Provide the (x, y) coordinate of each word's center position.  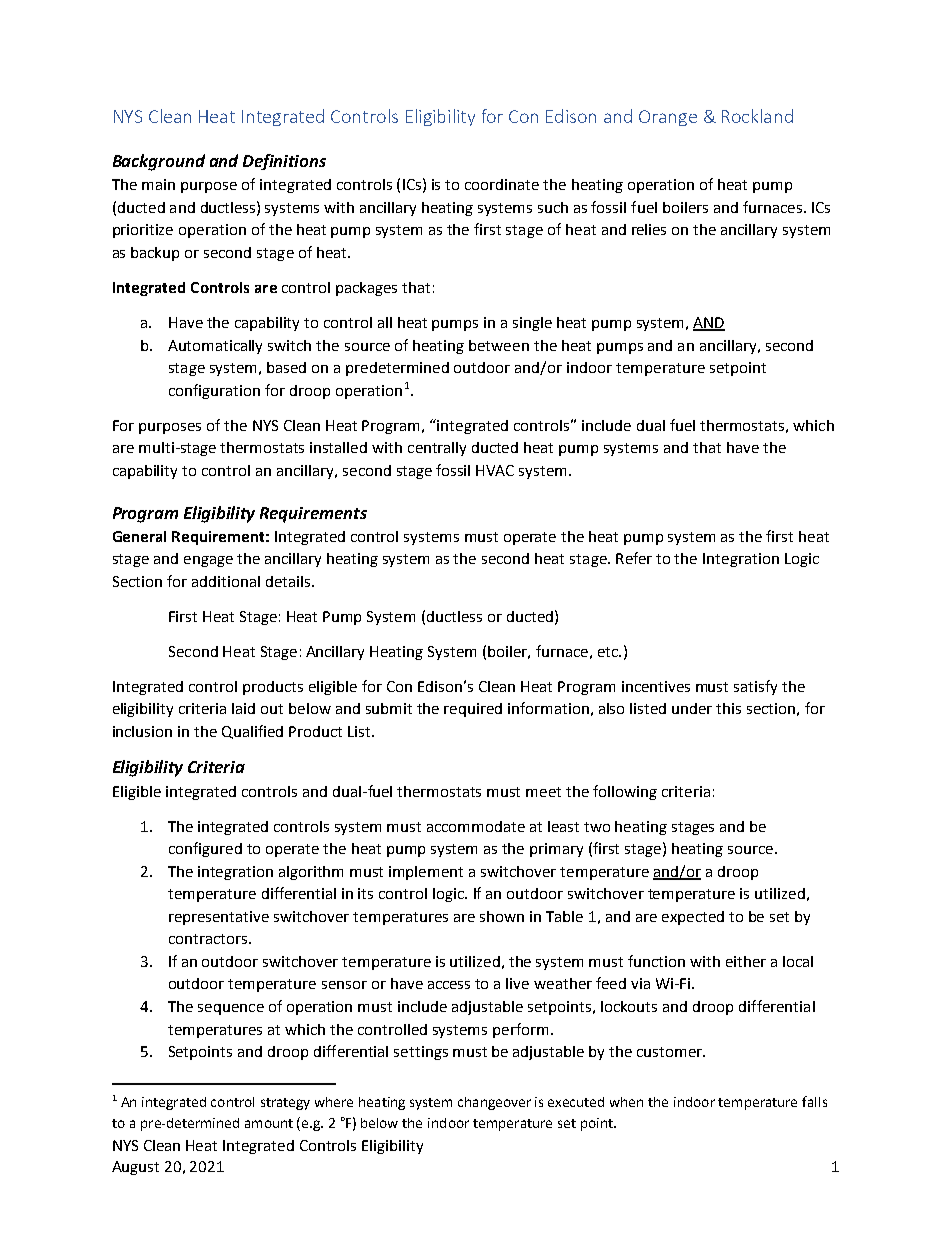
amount (269, 1123)
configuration (214, 391)
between (499, 345)
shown (502, 916)
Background (159, 162)
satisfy (755, 687)
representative (219, 918)
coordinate (502, 184)
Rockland (757, 116)
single (532, 324)
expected (693, 918)
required (473, 710)
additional (226, 581)
